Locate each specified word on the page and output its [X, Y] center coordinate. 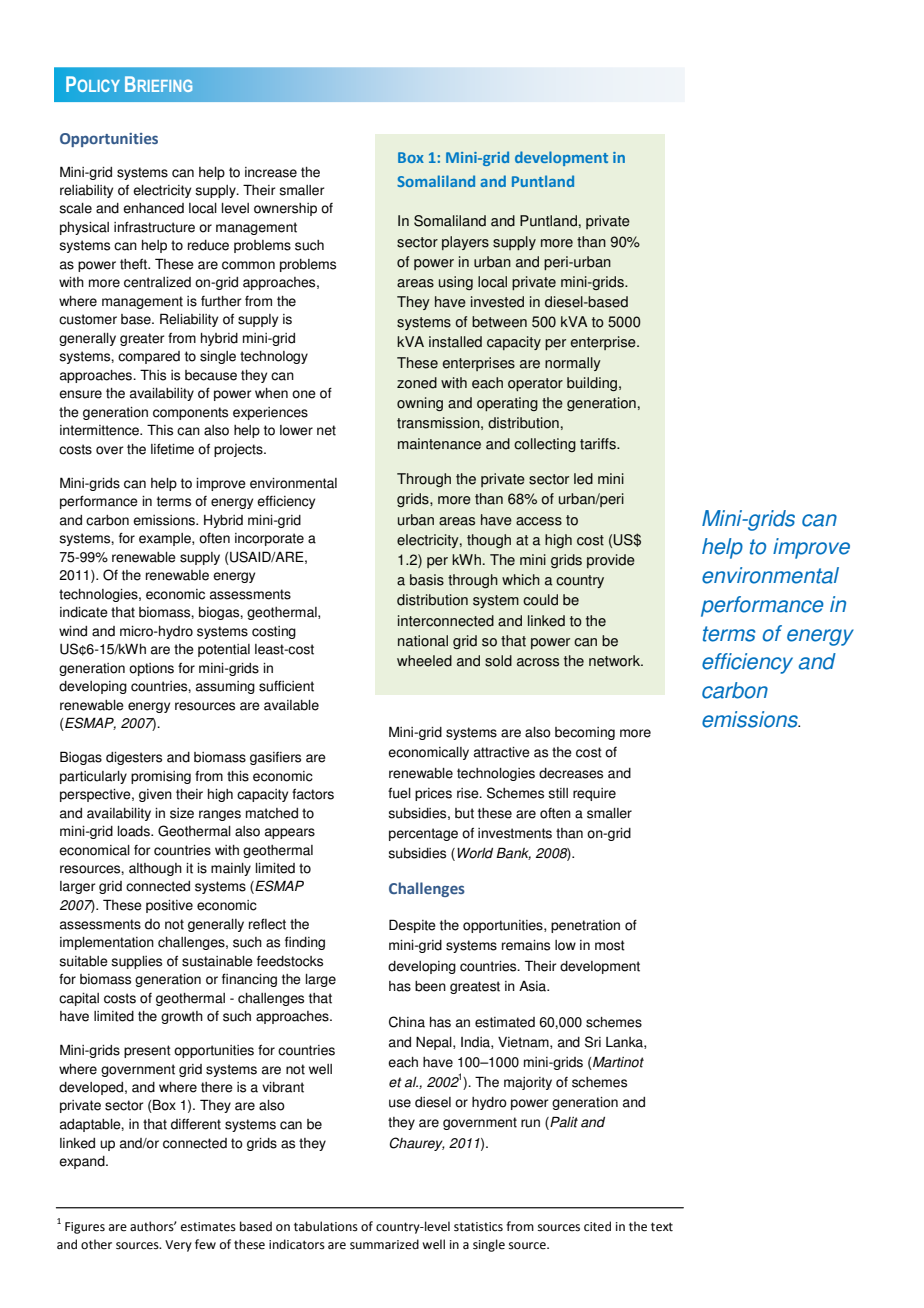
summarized [384, 1244]
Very [178, 1246]
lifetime [172, 449]
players [465, 243]
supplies [136, 962]
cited [597, 1226]
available [291, 705]
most [610, 945]
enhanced [153, 208]
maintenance [439, 444]
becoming [585, 733]
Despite [412, 926]
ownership [285, 209]
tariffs [599, 444]
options [151, 669]
